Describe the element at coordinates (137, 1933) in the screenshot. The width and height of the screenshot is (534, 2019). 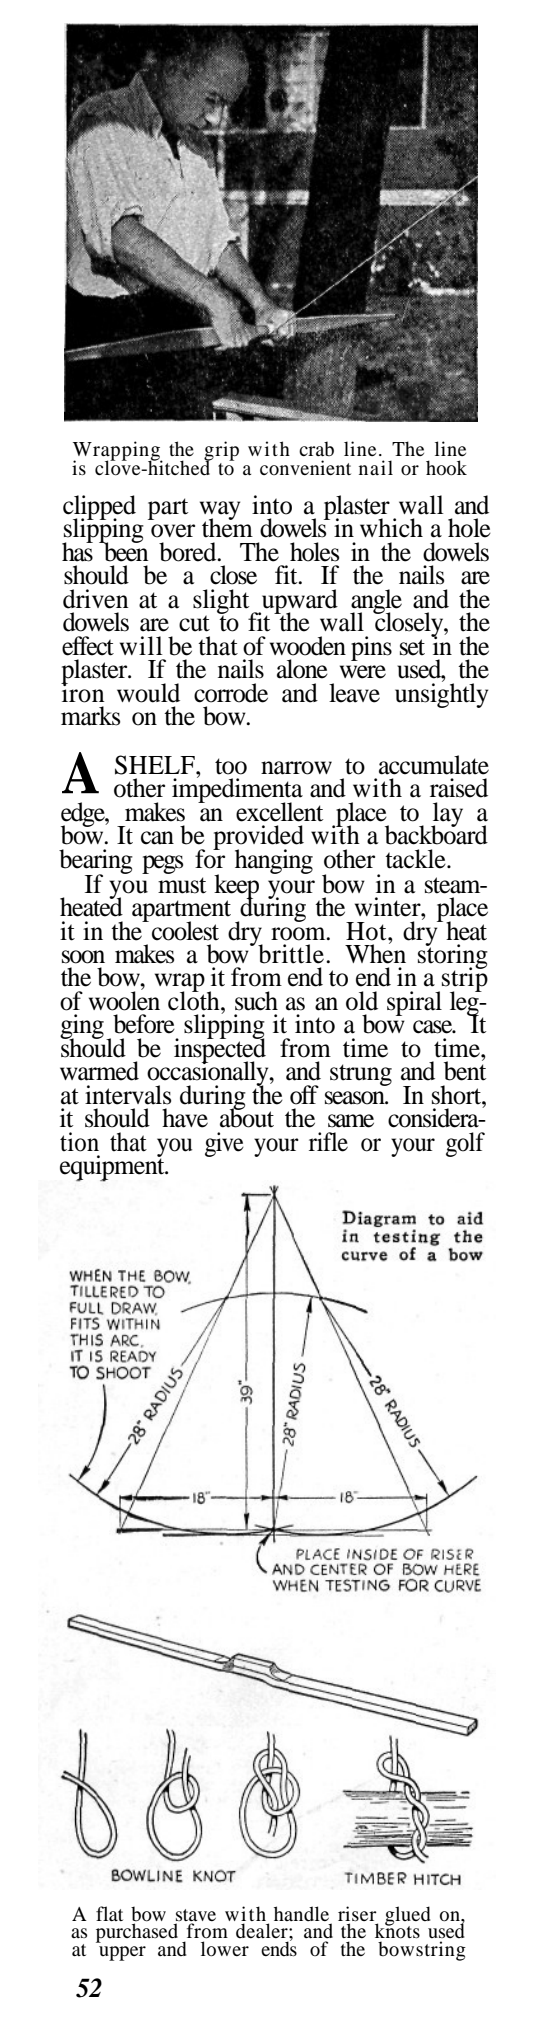
I see `purchased` at that location.
